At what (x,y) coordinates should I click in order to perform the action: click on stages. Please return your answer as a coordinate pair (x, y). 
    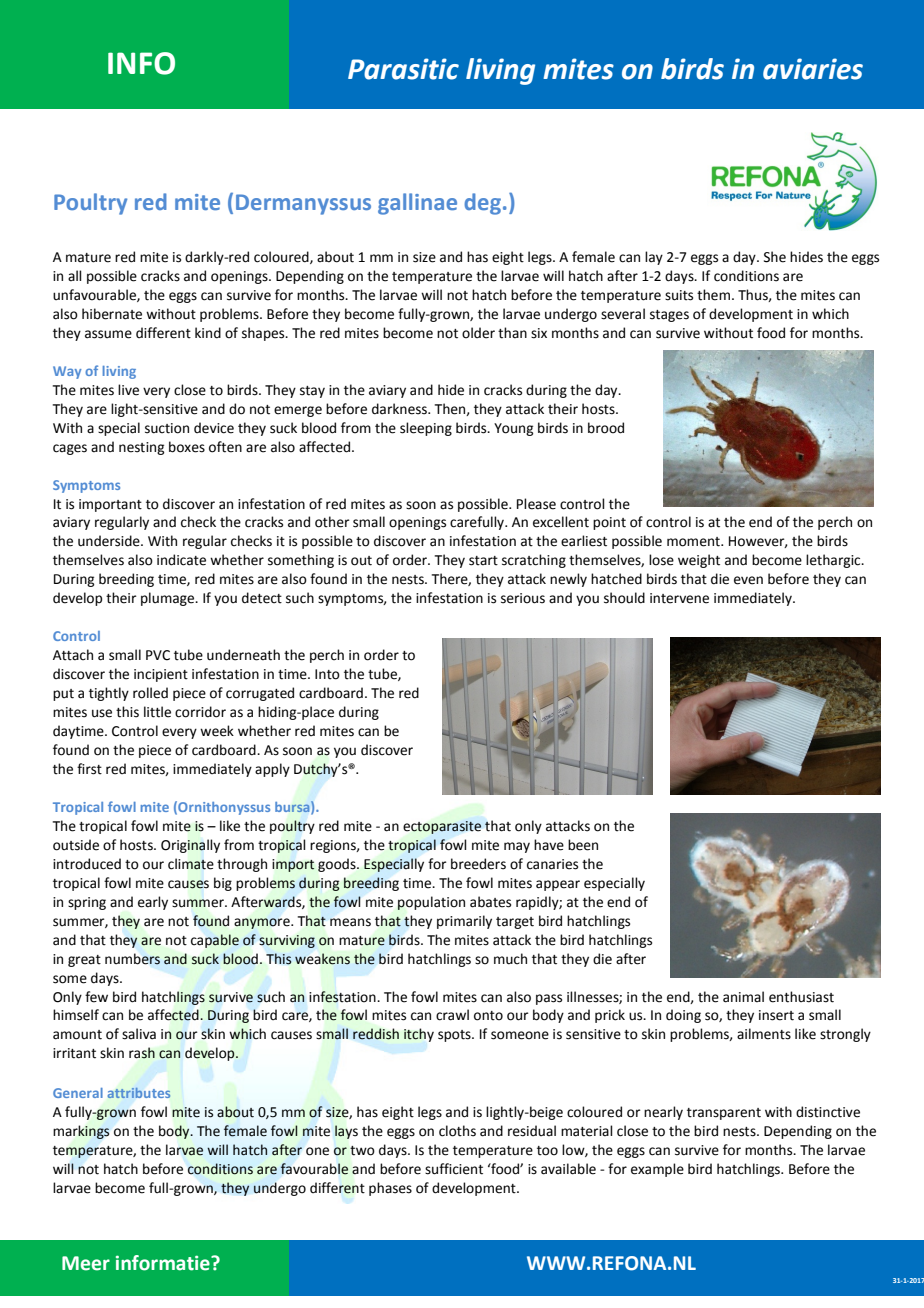
    Looking at the image, I should click on (669, 316).
